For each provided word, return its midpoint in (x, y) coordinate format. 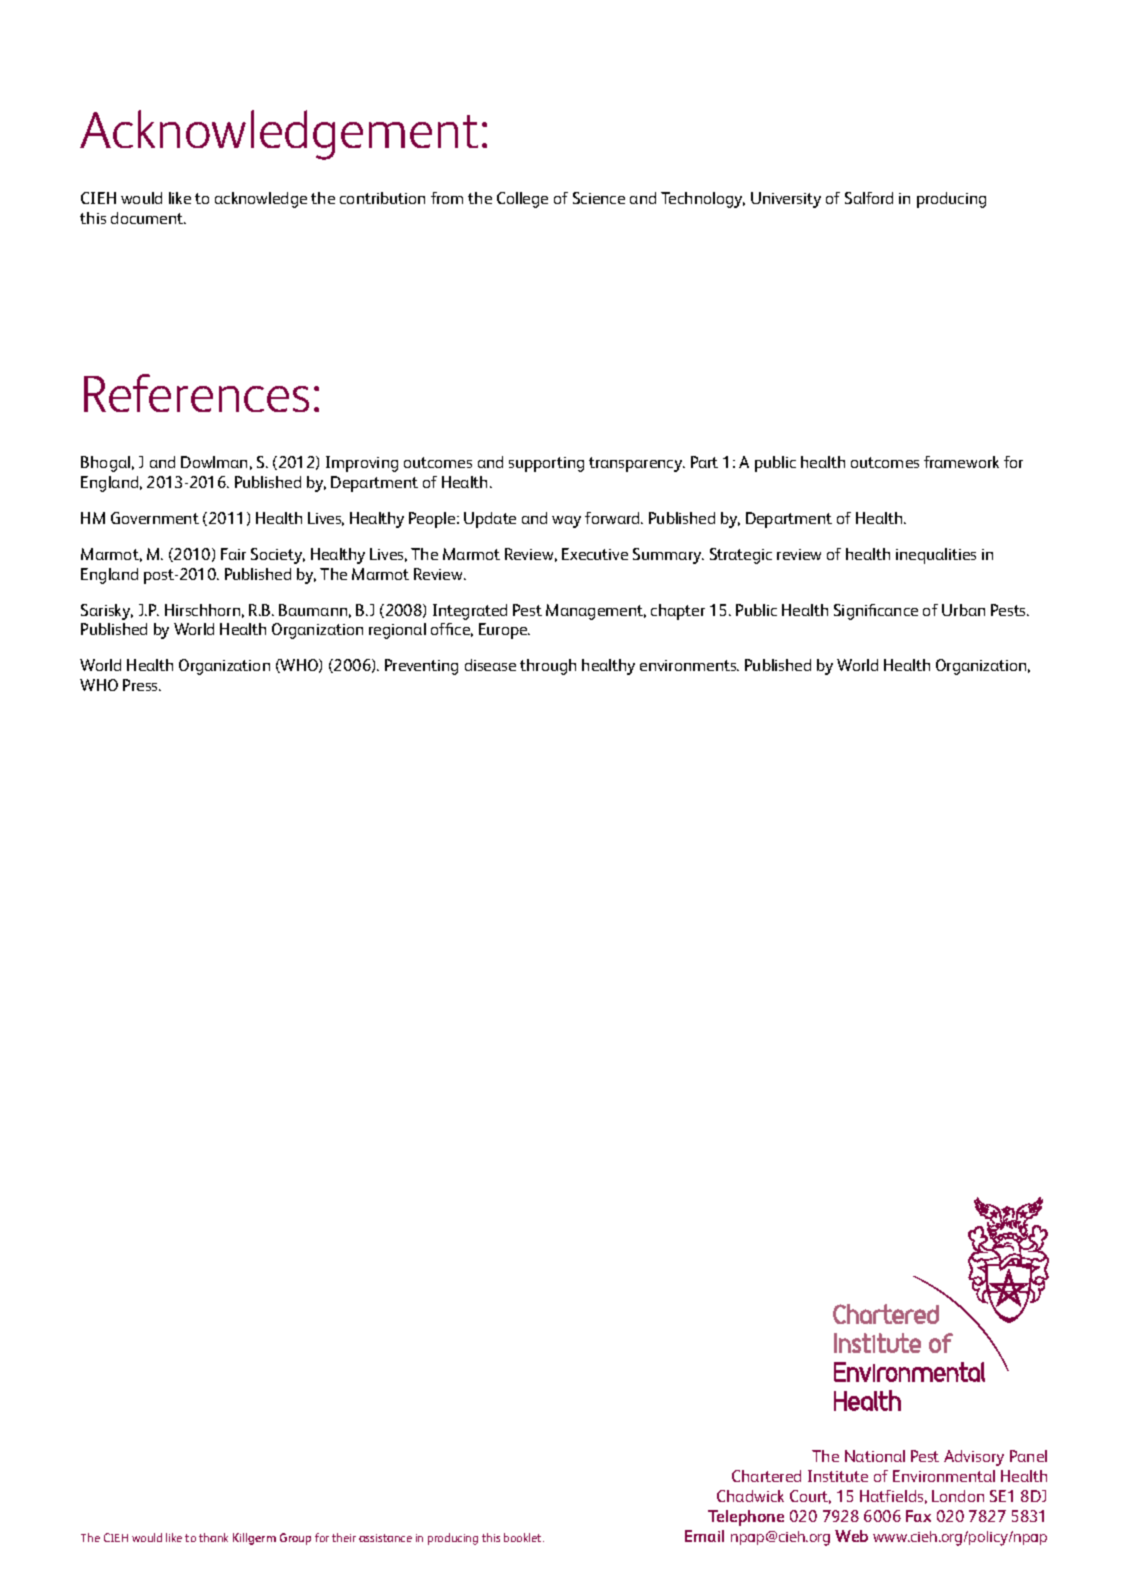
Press (142, 685)
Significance (876, 612)
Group (295, 1539)
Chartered (766, 1476)
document (148, 218)
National (875, 1456)
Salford (869, 198)
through (548, 667)
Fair (233, 554)
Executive (595, 554)
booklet (524, 1537)
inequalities (936, 556)
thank (213, 1537)
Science (599, 198)
